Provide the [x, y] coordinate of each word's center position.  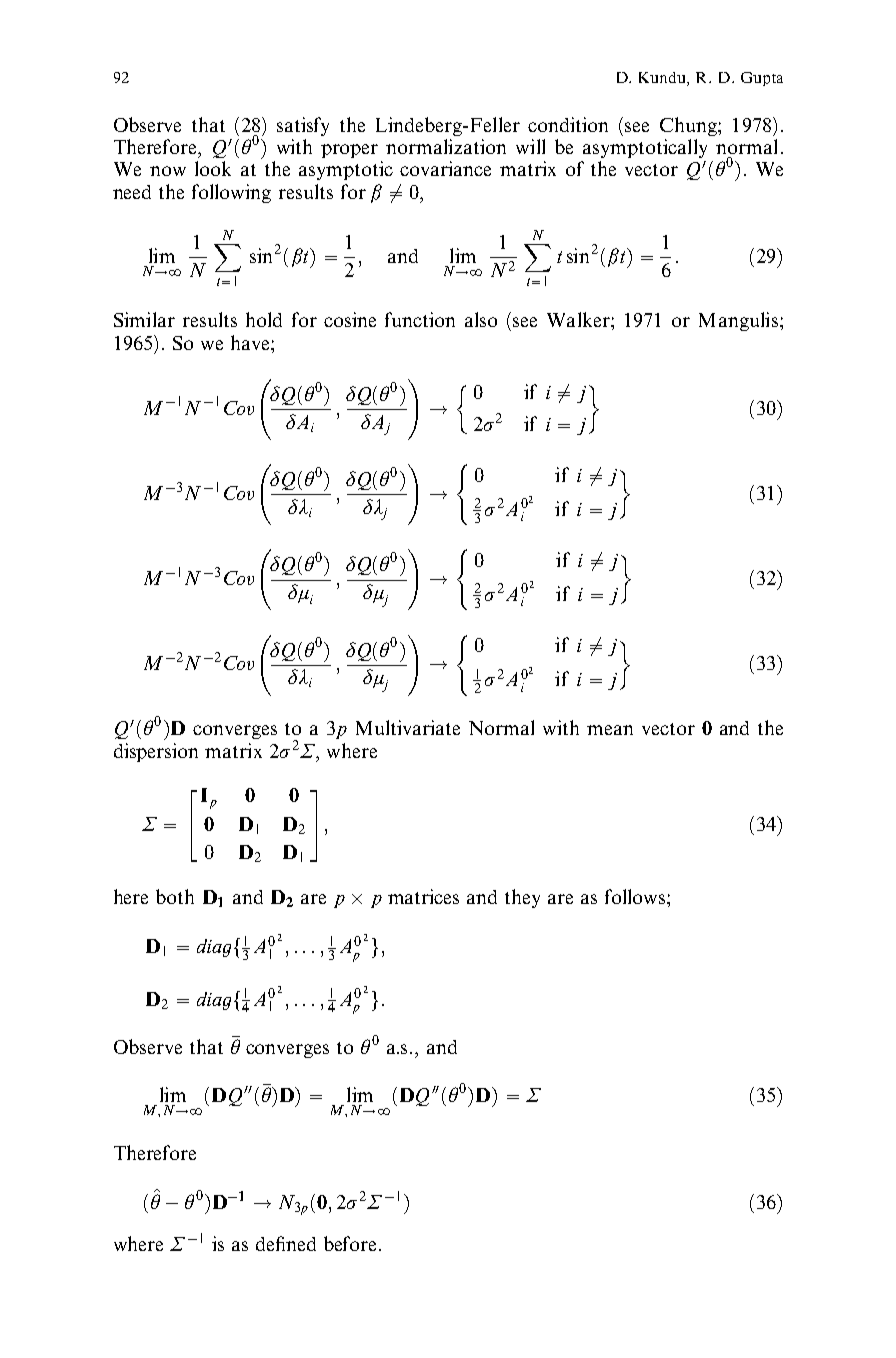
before [350, 1243]
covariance [445, 168]
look [213, 168]
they [522, 898]
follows [636, 896]
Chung [689, 126]
